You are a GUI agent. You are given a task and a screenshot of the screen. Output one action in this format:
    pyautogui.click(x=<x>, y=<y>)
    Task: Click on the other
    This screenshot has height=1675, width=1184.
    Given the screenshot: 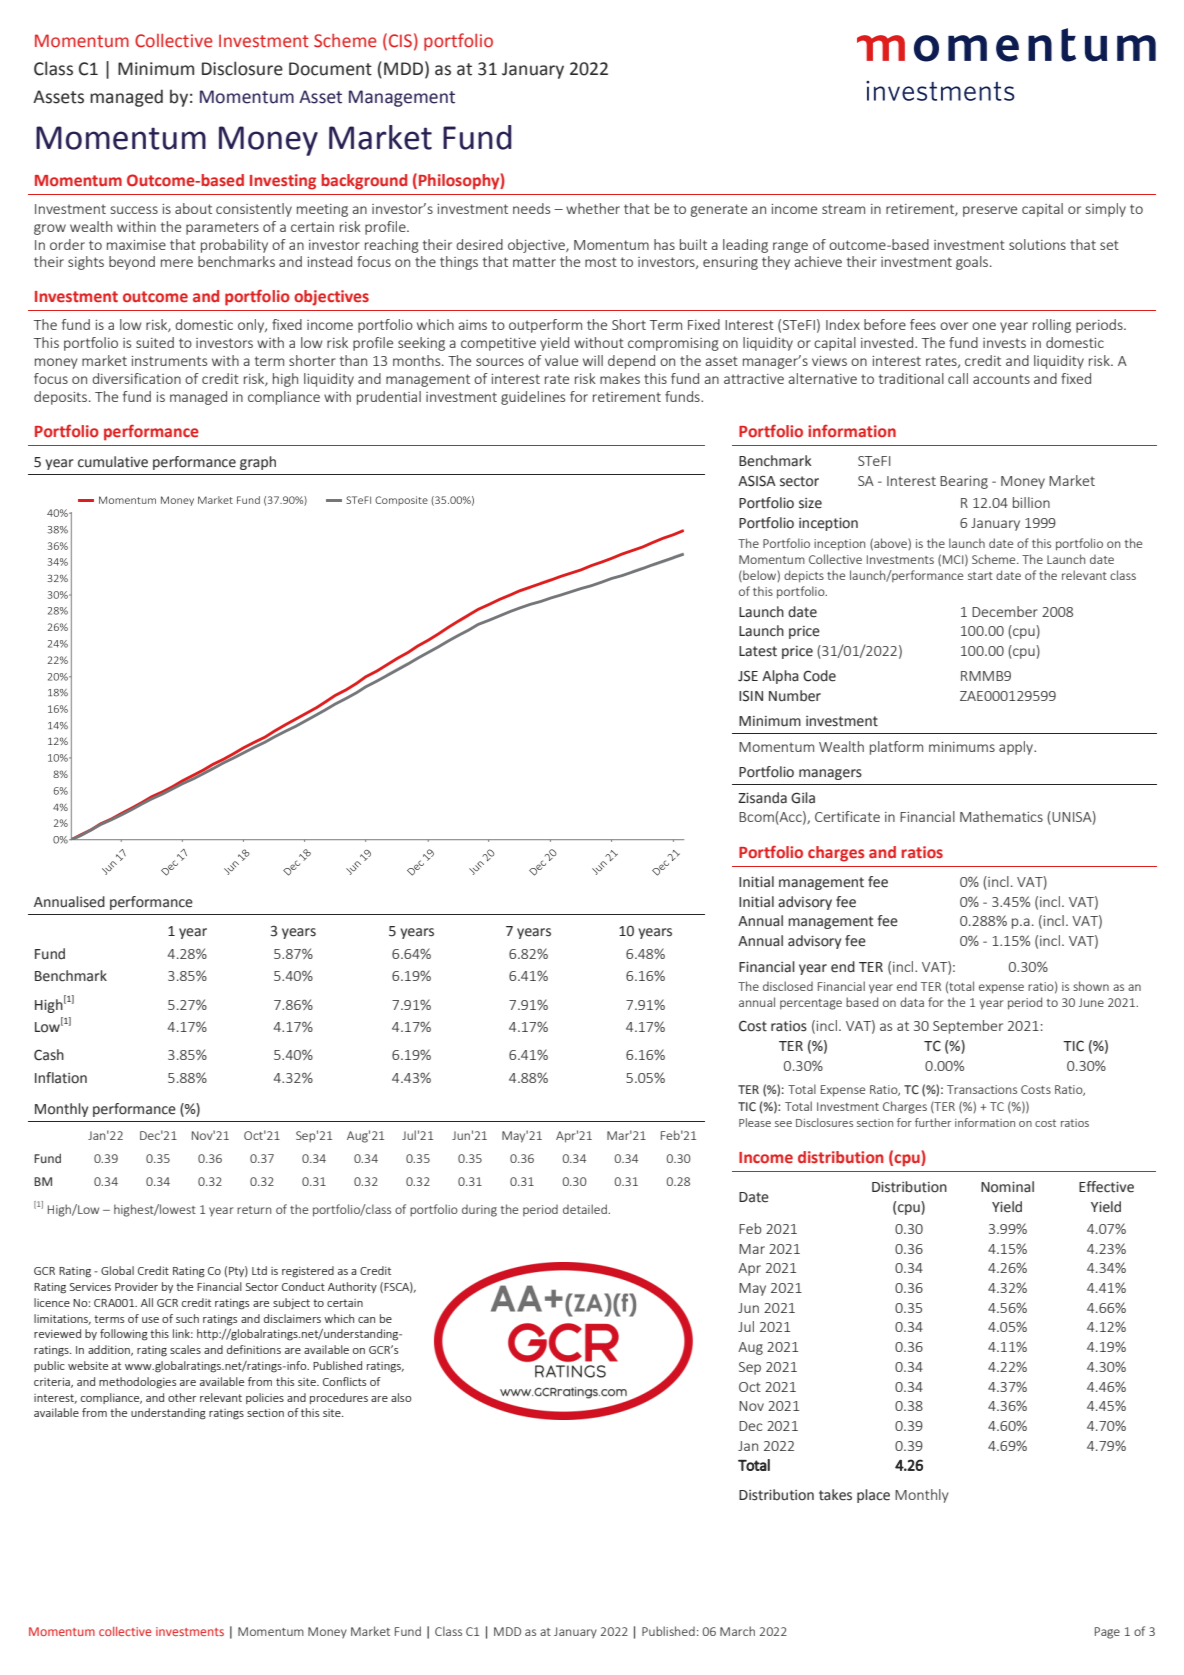 What is the action you would take?
    pyautogui.click(x=182, y=1397)
